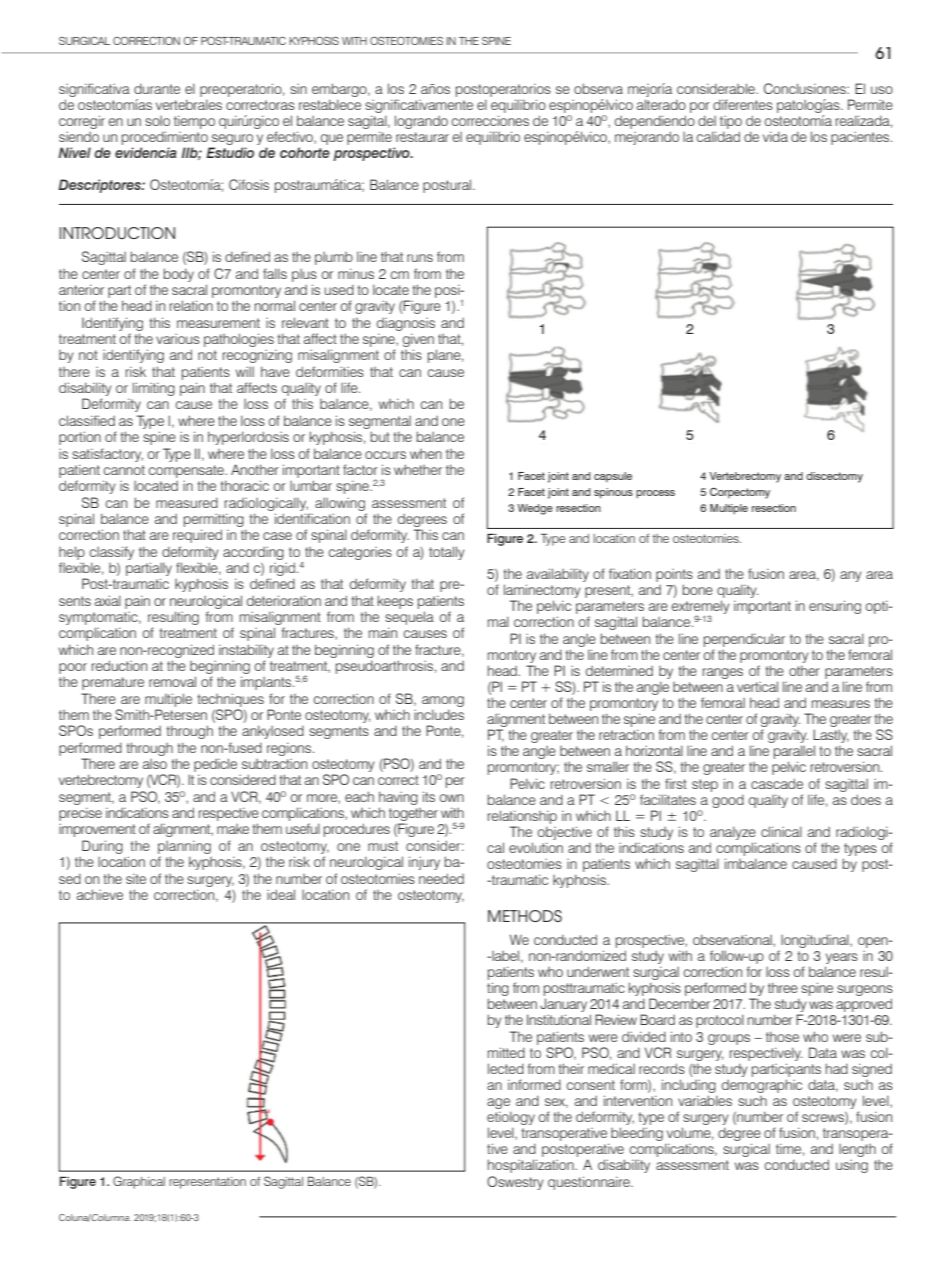  Describe the element at coordinates (100, 894) in the page. I see `achieve` at that location.
